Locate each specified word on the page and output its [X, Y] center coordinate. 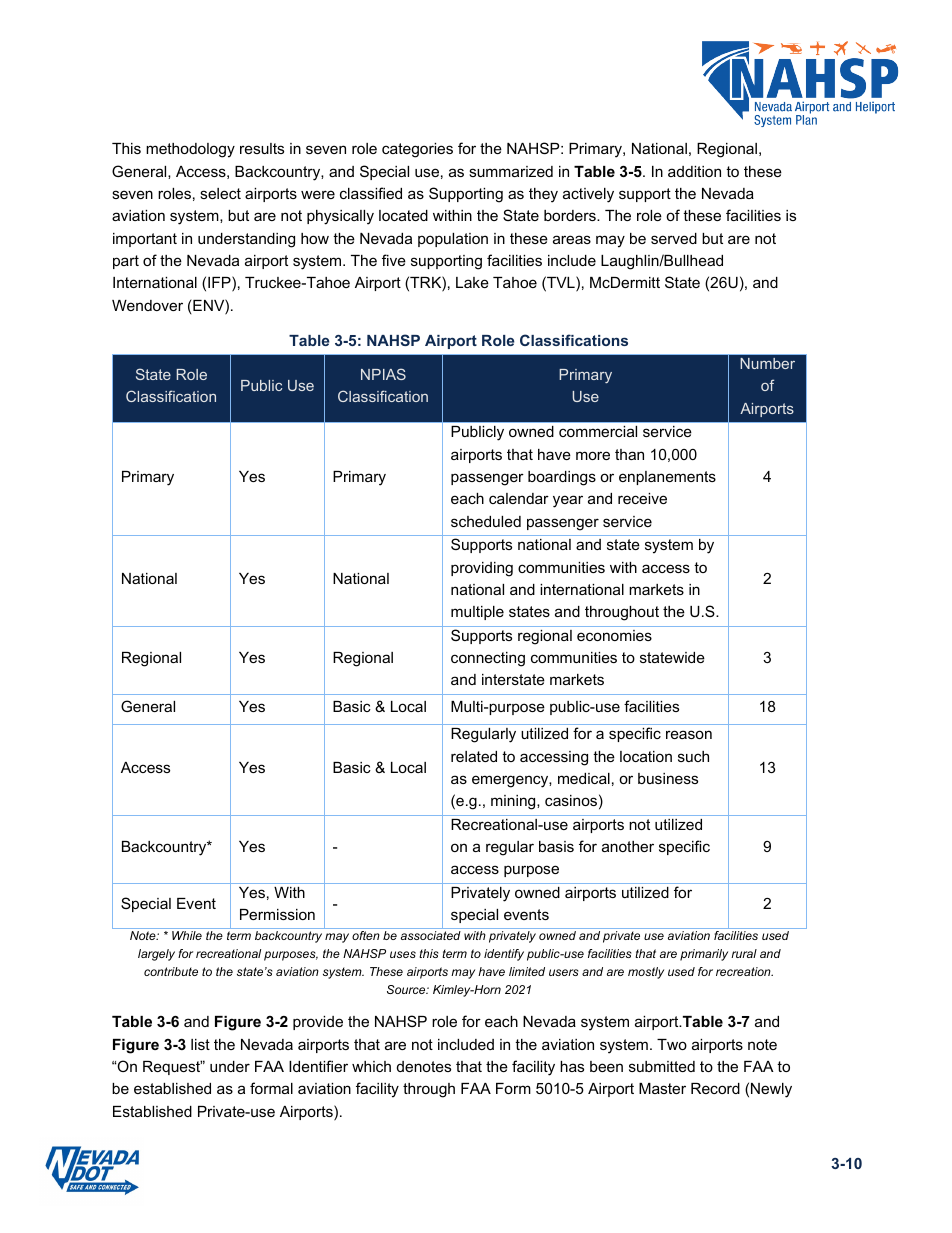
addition [694, 171]
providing [482, 569]
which [371, 1066]
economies [614, 635]
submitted [662, 1066]
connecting [488, 659]
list [200, 1044]
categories [417, 150]
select [220, 193]
